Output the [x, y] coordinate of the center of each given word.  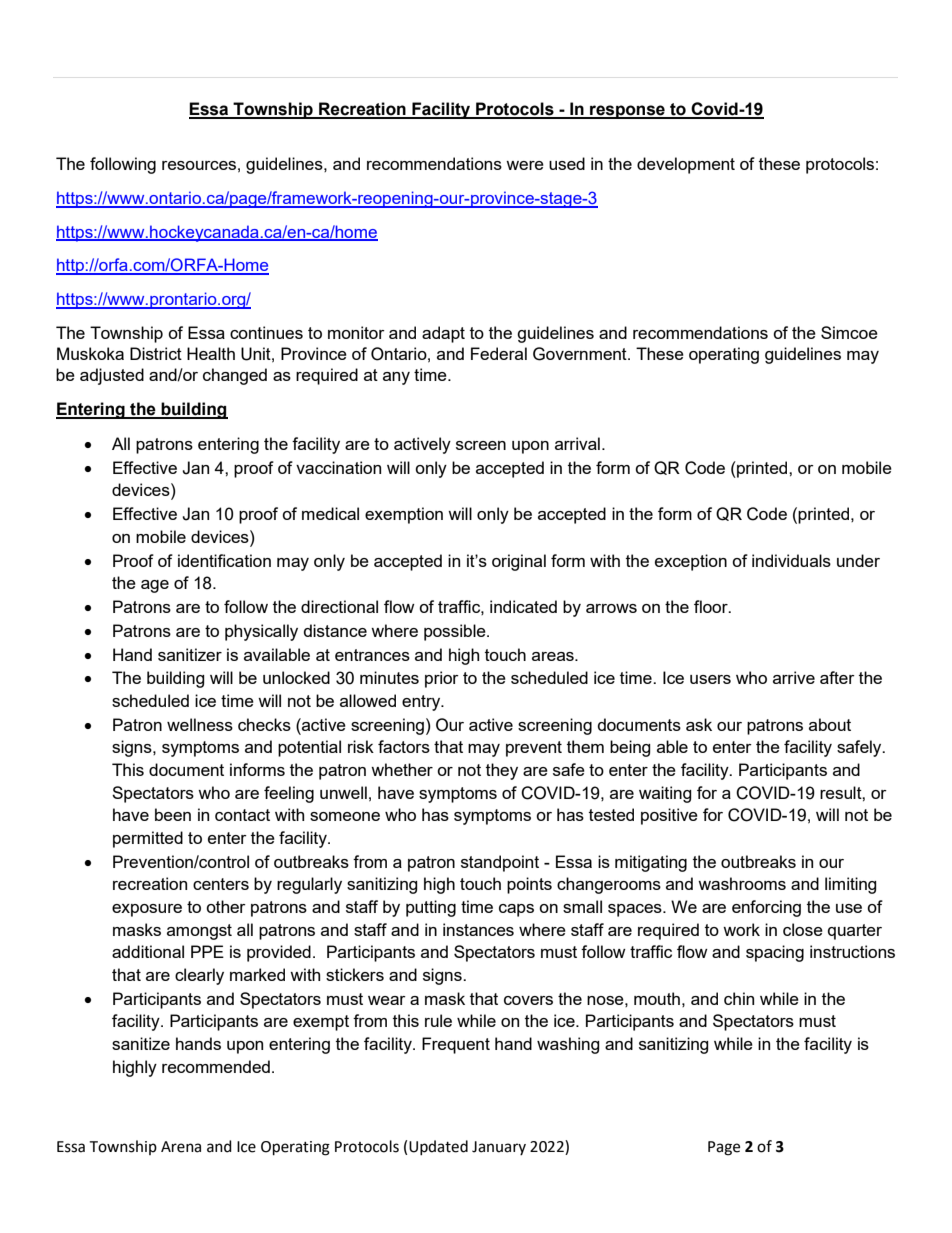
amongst [199, 932]
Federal [499, 353]
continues [266, 332]
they [502, 771]
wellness [200, 724]
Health [211, 353]
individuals [791, 560]
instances [478, 929]
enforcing [766, 908]
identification [224, 560]
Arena [181, 1147]
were [525, 165]
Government [581, 354]
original [519, 562]
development [686, 165]
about [830, 724]
